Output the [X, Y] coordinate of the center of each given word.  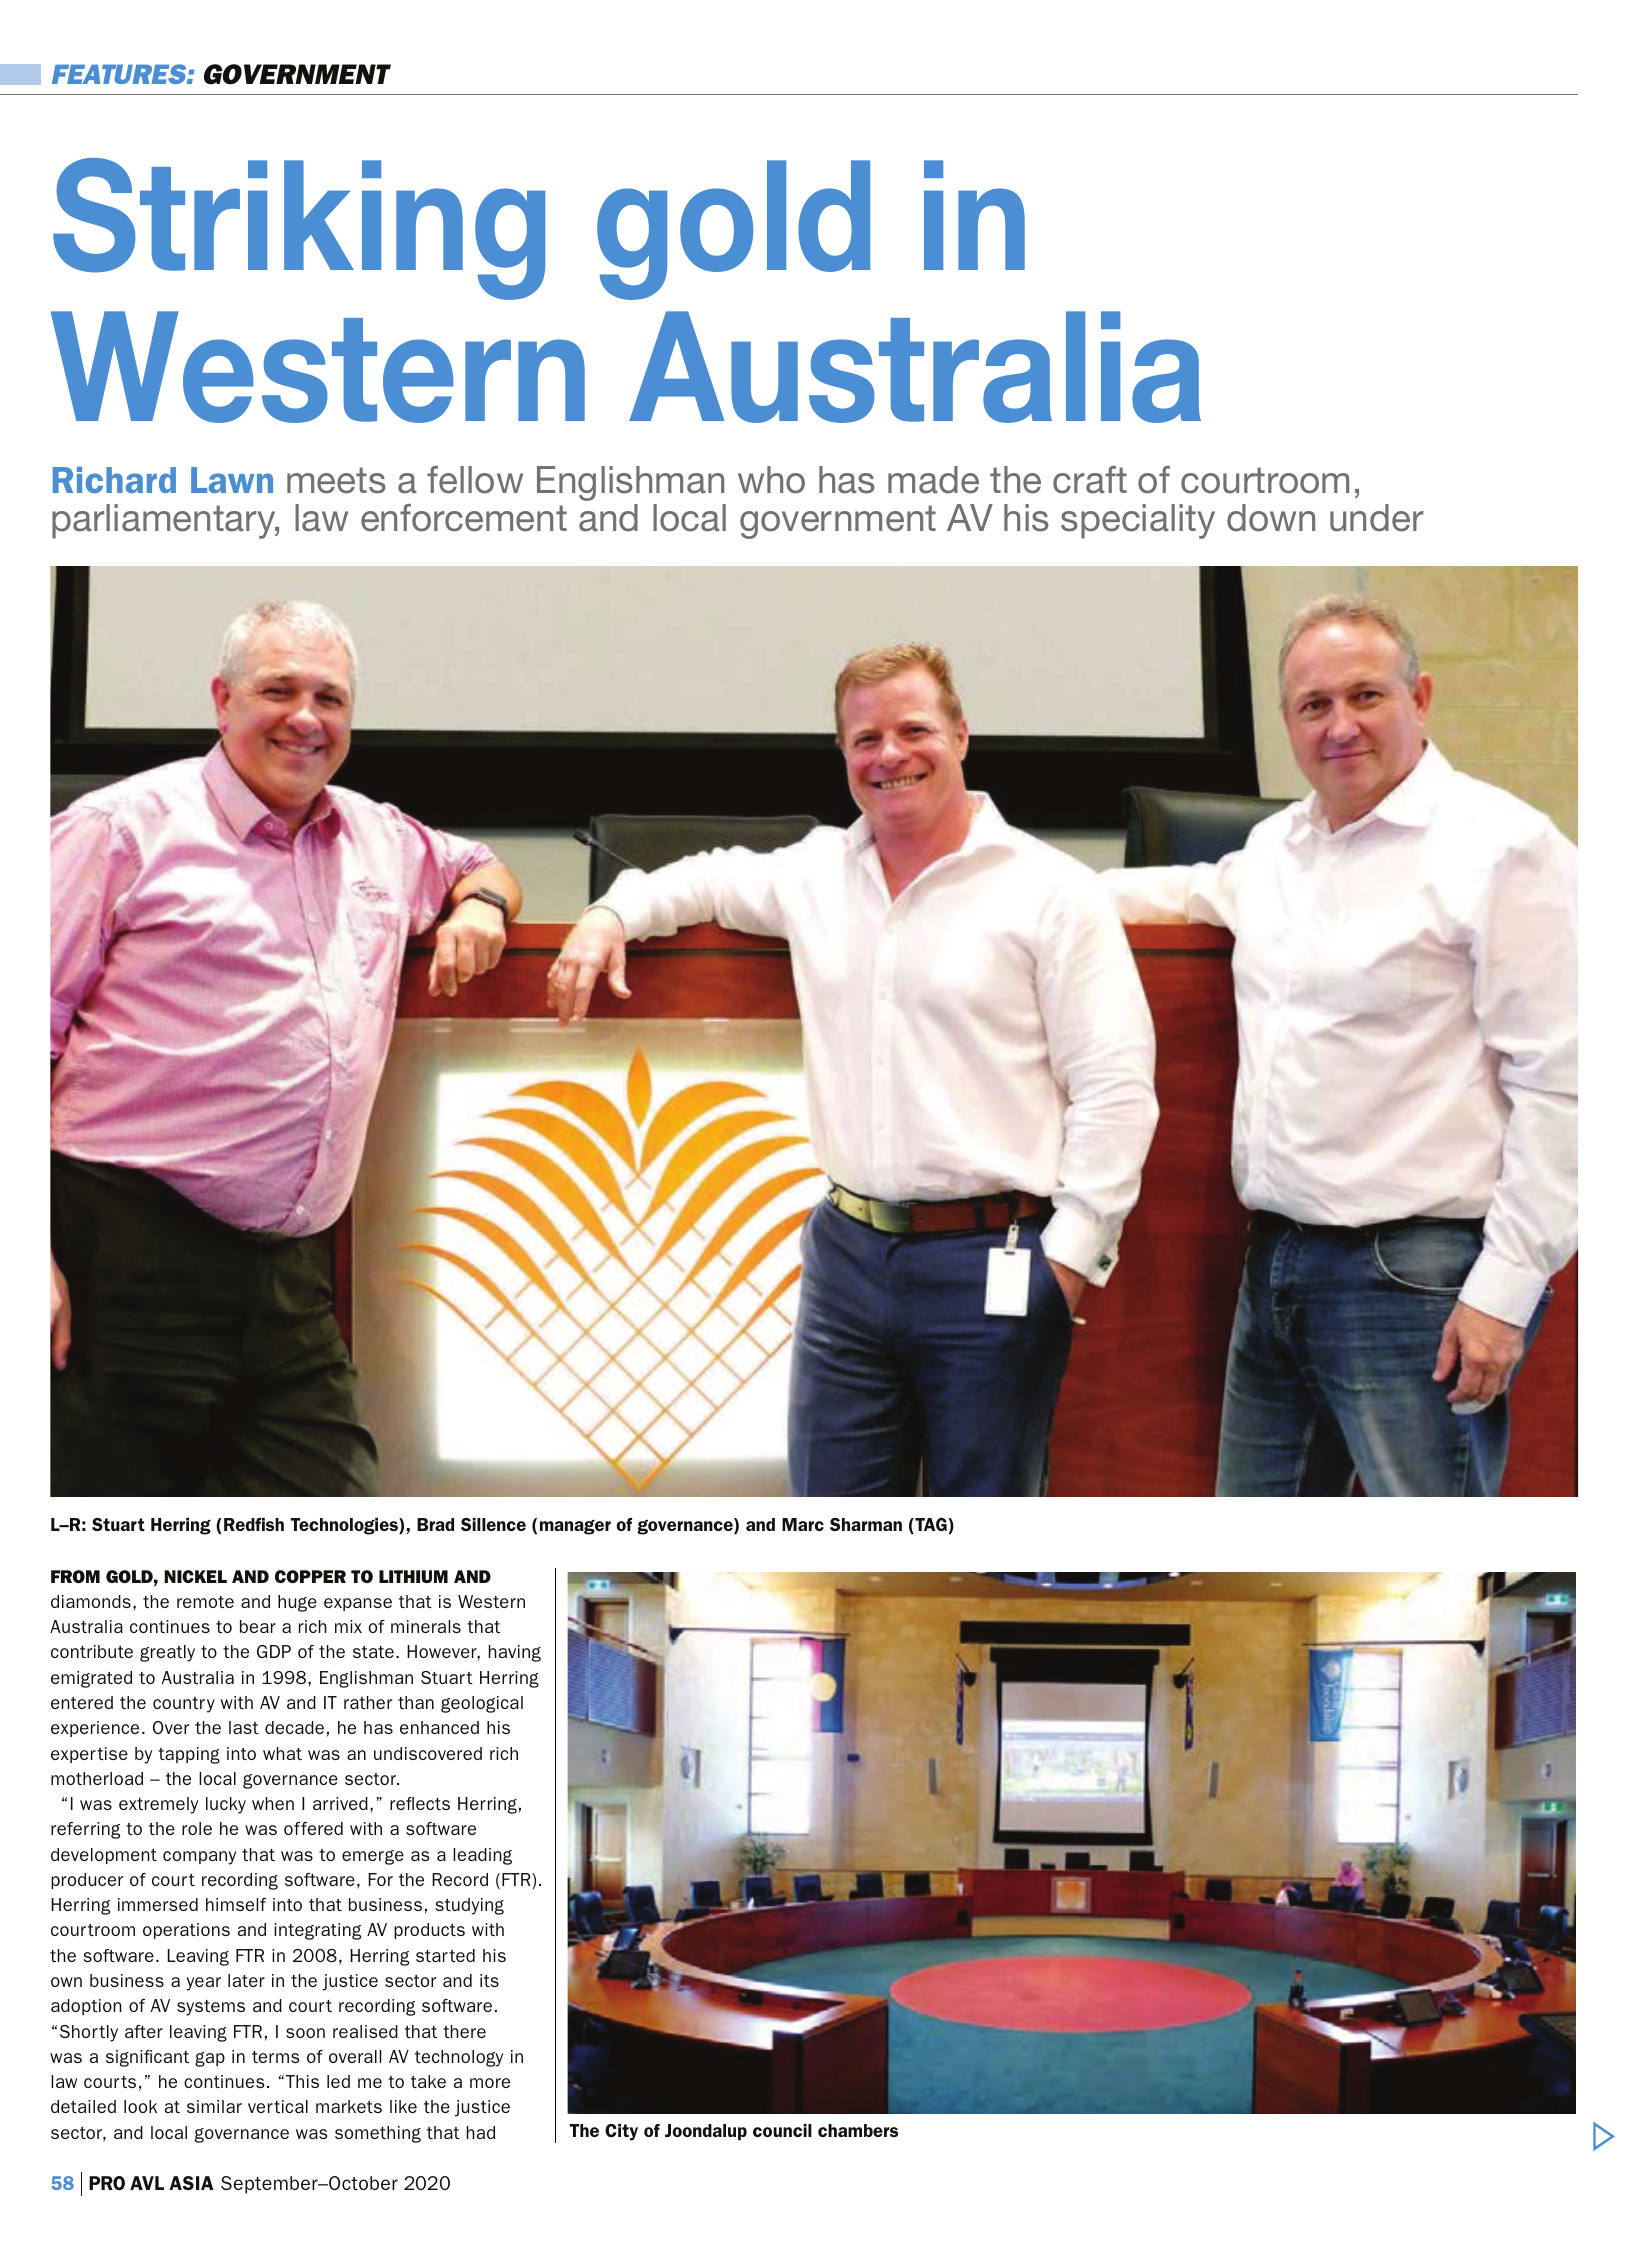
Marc [803, 1524]
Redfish [254, 1524]
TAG [930, 1526]
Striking [299, 229]
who [771, 480]
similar [214, 2106]
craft [1090, 480]
